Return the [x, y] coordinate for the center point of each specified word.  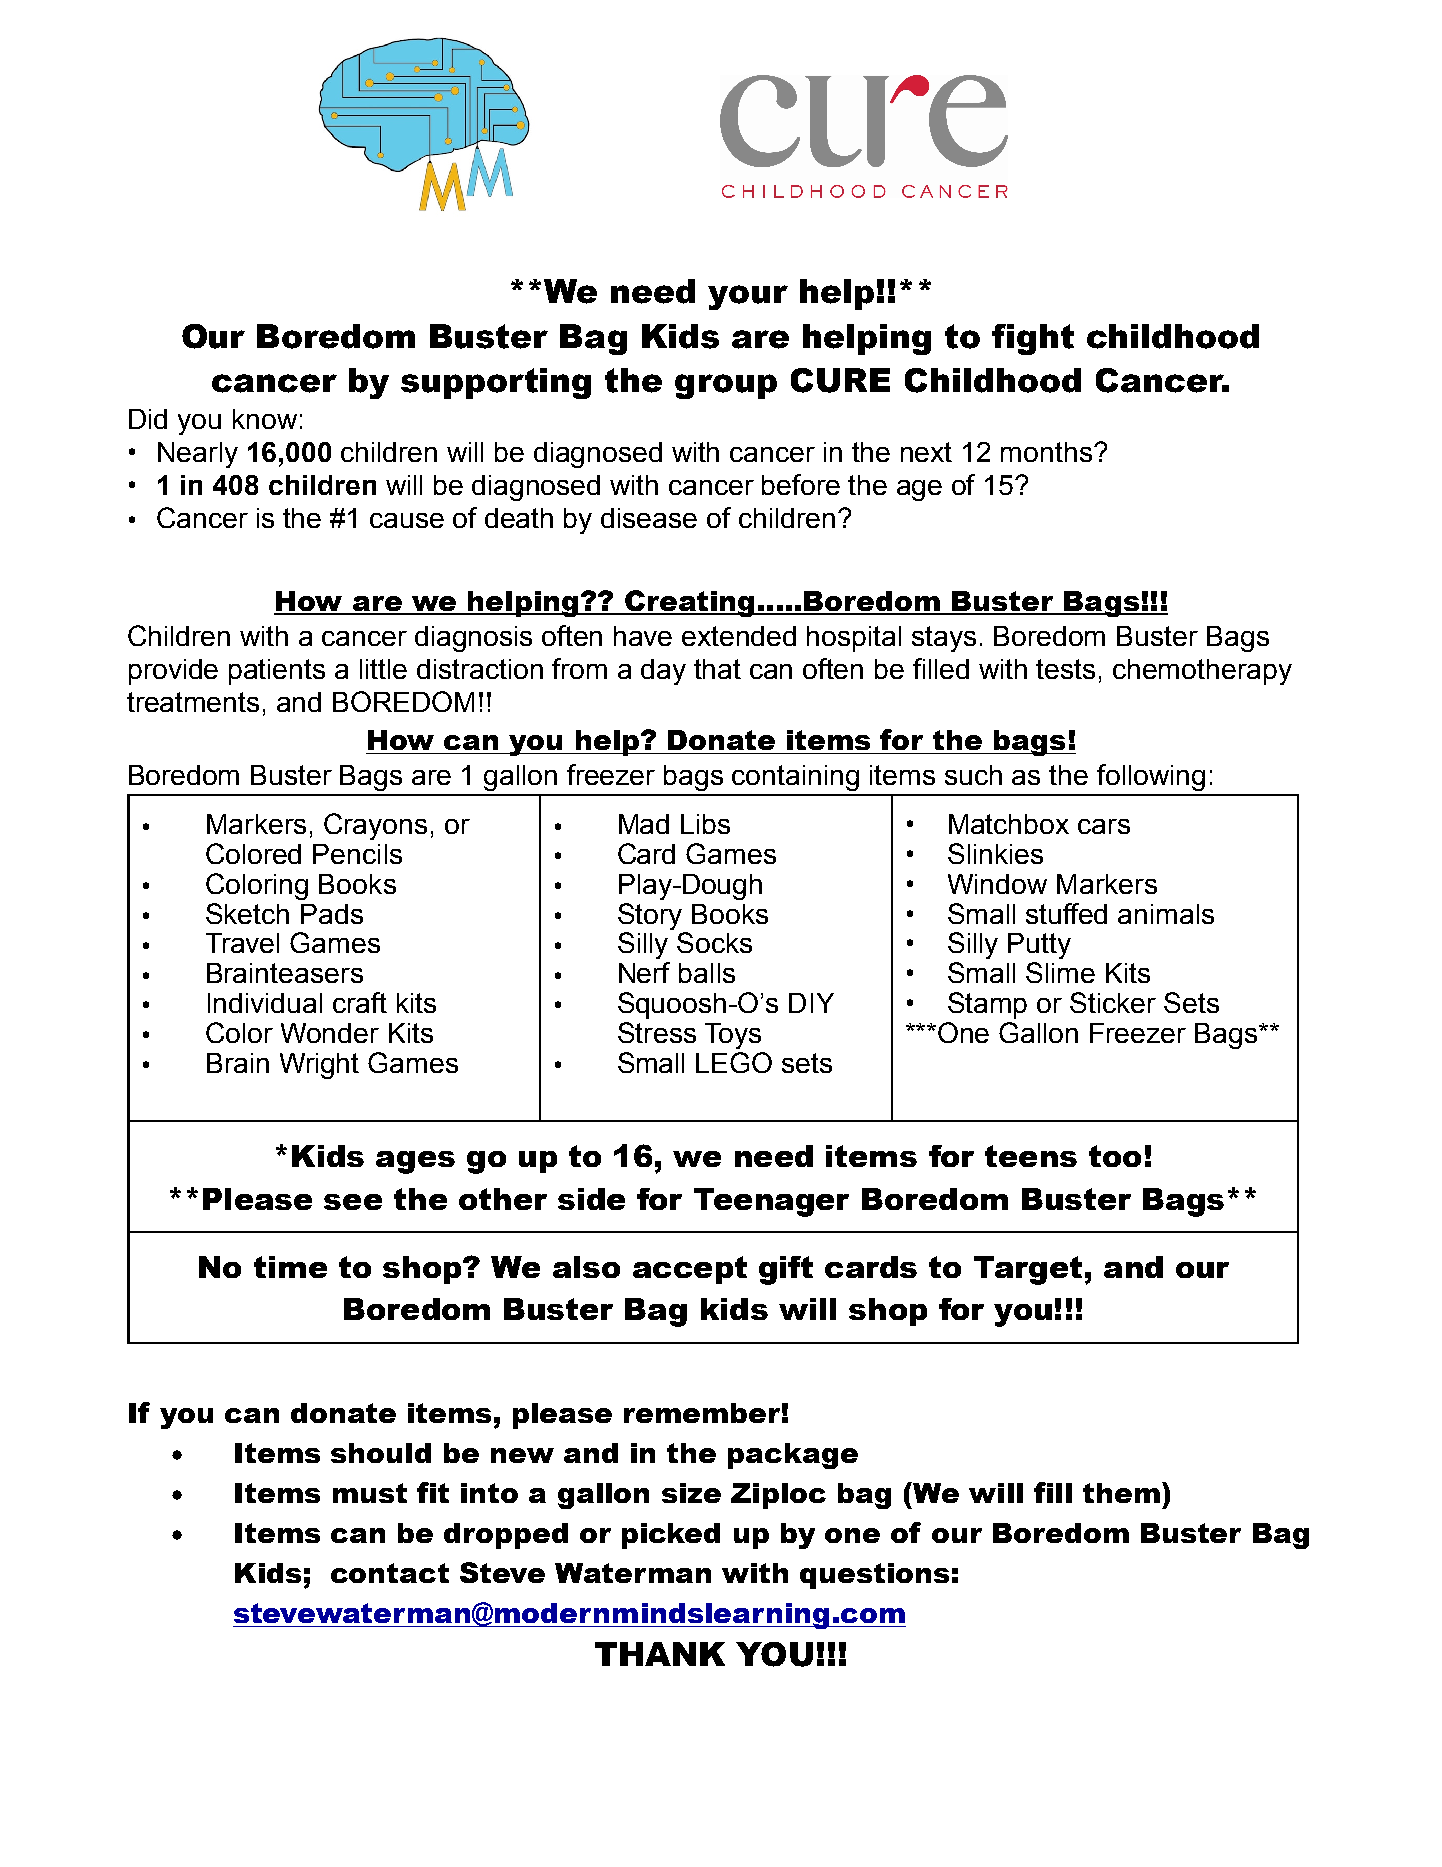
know [265, 419]
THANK [660, 1654]
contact [390, 1573]
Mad [644, 824]
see [353, 1202]
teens [1031, 1156]
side [591, 1199]
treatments [193, 702]
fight [1033, 339]
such [973, 775]
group [726, 386]
